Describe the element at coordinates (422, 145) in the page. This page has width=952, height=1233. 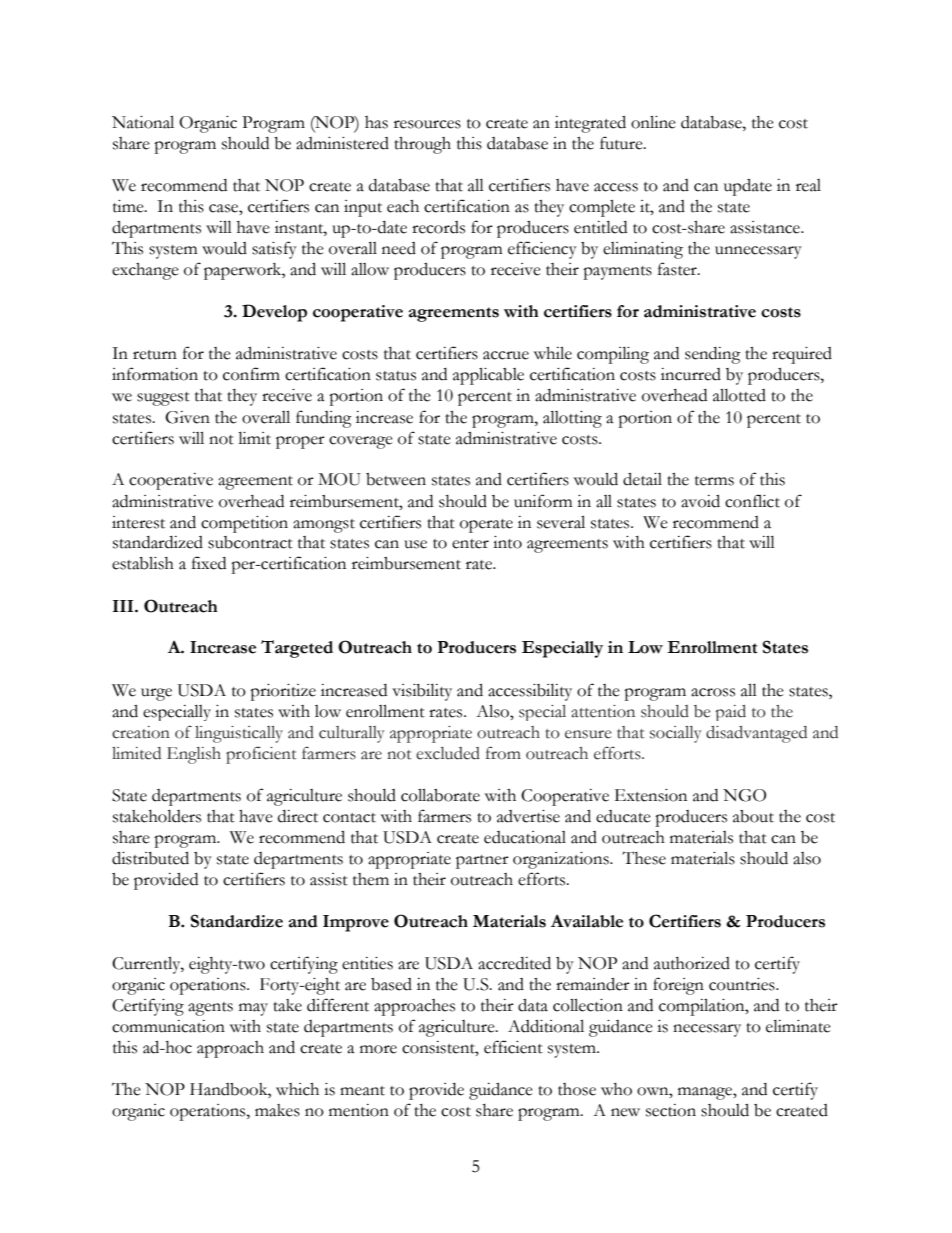
I see `through` at that location.
